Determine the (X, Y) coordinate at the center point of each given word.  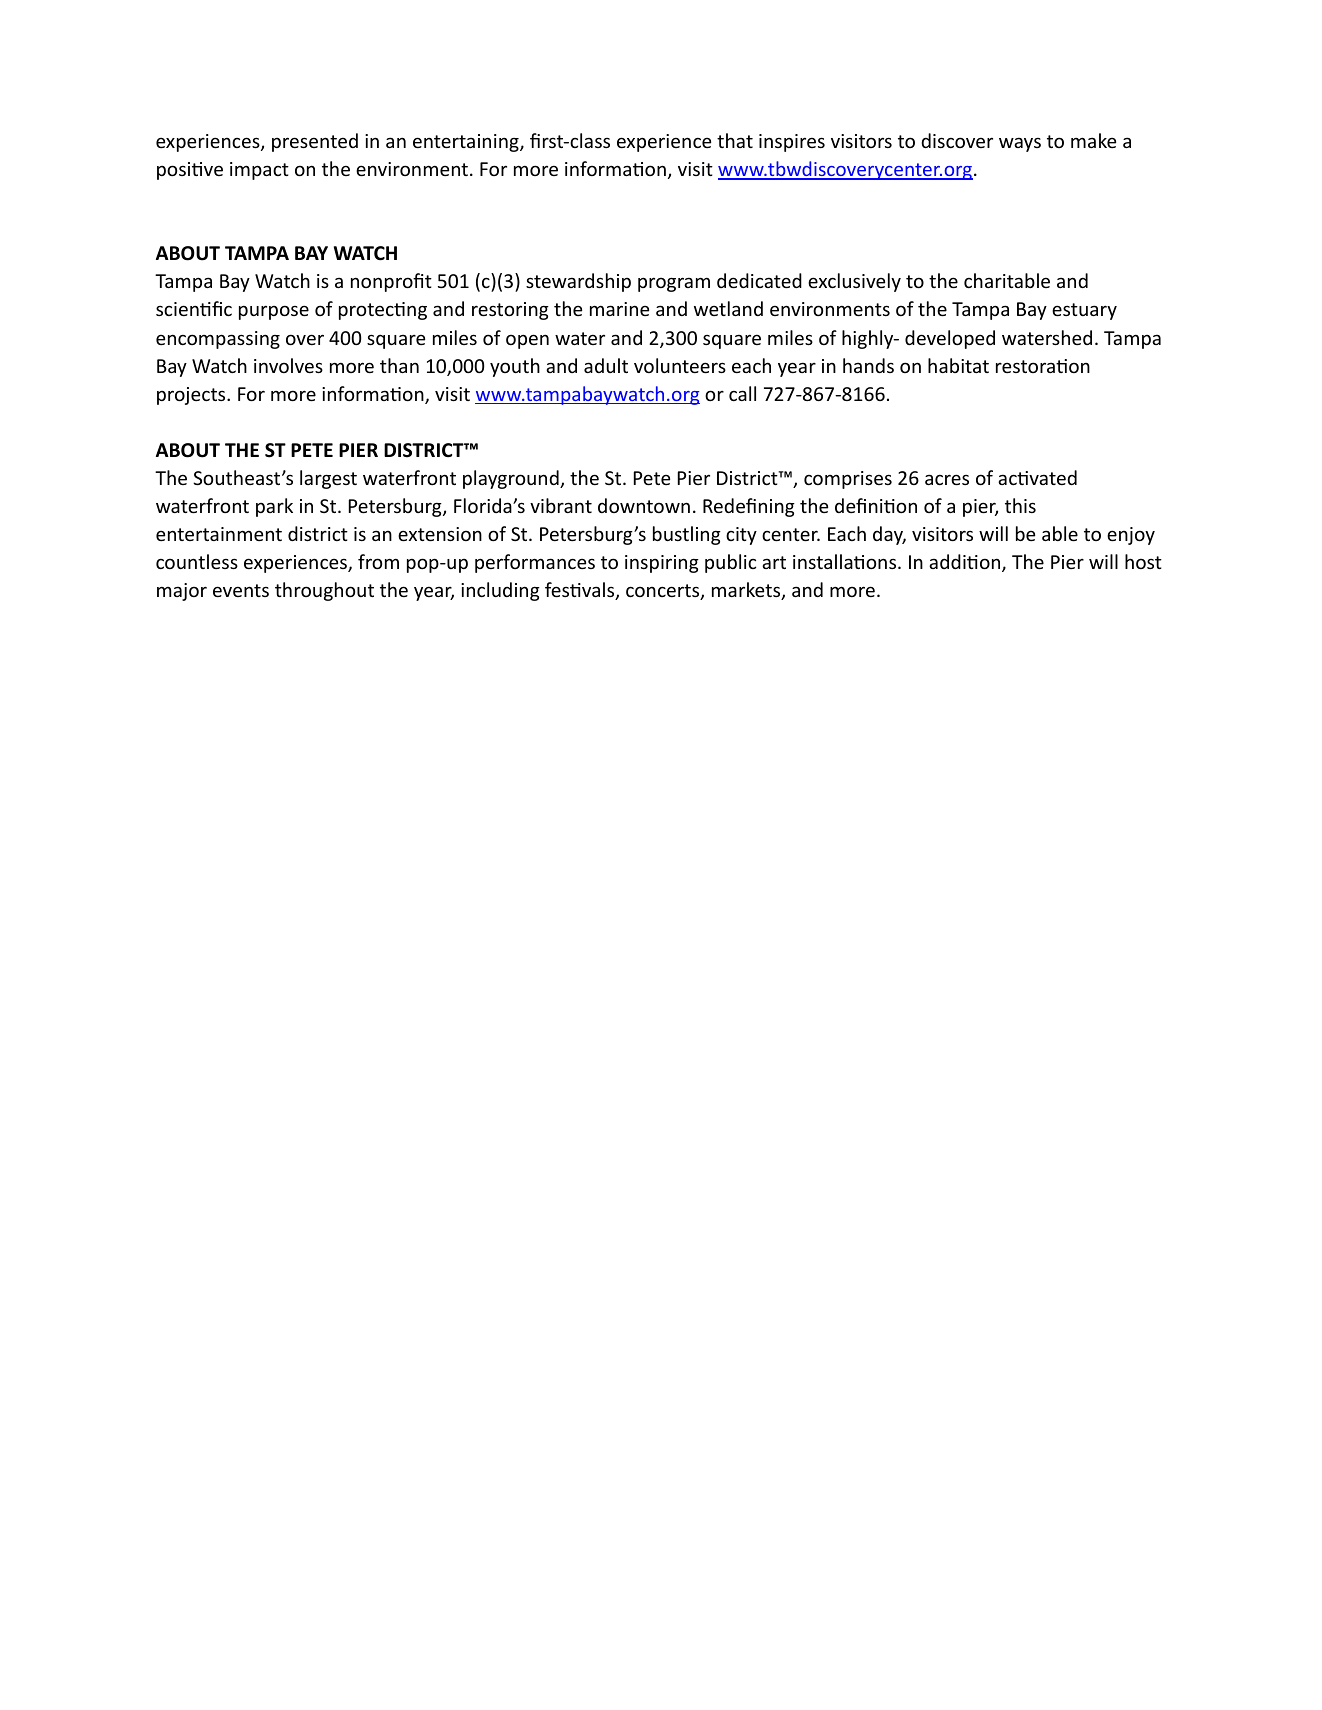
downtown (644, 505)
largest (328, 479)
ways (1020, 144)
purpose (274, 312)
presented (315, 142)
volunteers (680, 365)
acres (947, 479)
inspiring (662, 564)
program (674, 284)
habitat (958, 365)
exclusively (854, 282)
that (735, 140)
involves (288, 365)
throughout (324, 591)
